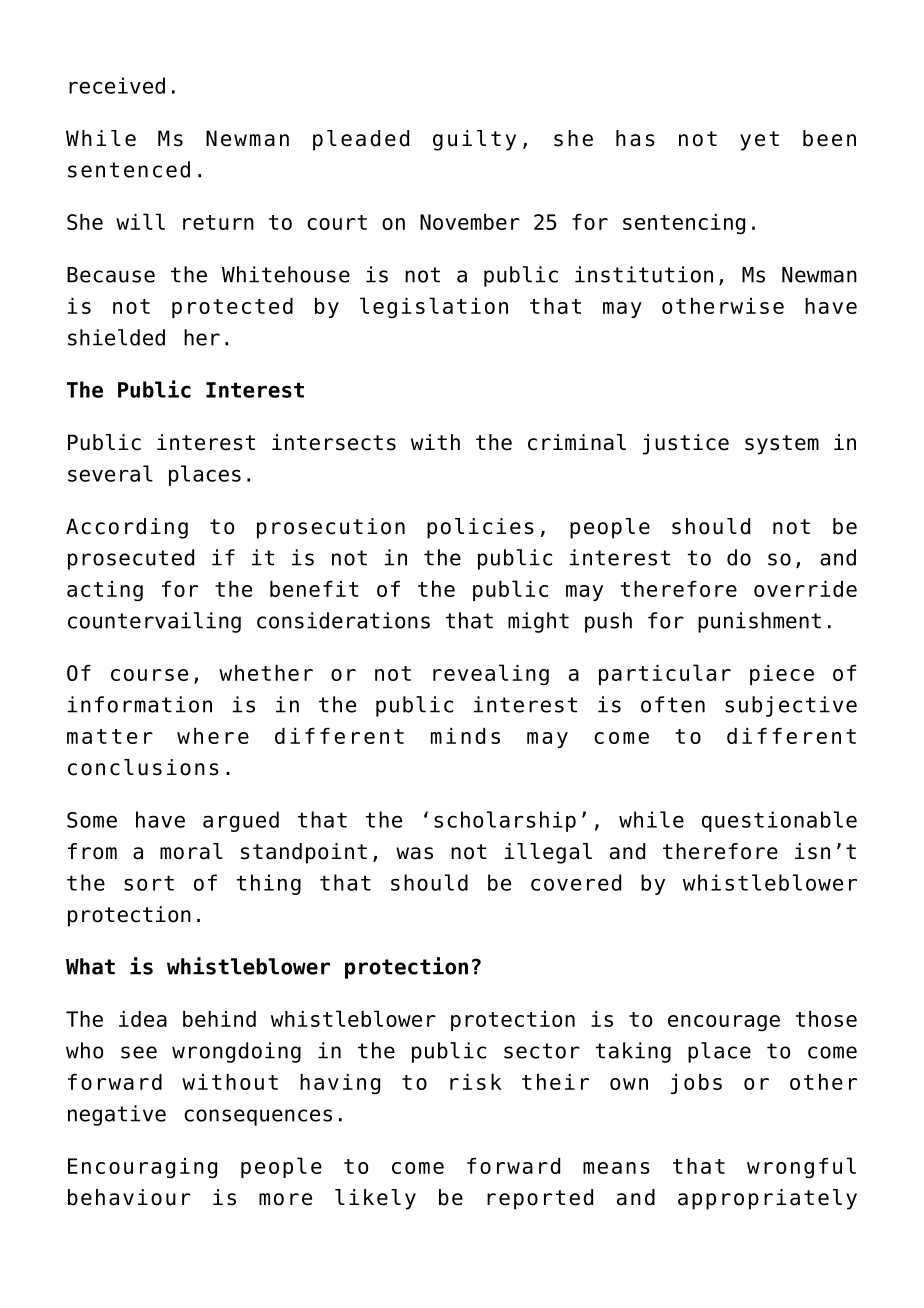 This screenshot has width=924, height=1308. I want to click on was, so click(414, 853).
